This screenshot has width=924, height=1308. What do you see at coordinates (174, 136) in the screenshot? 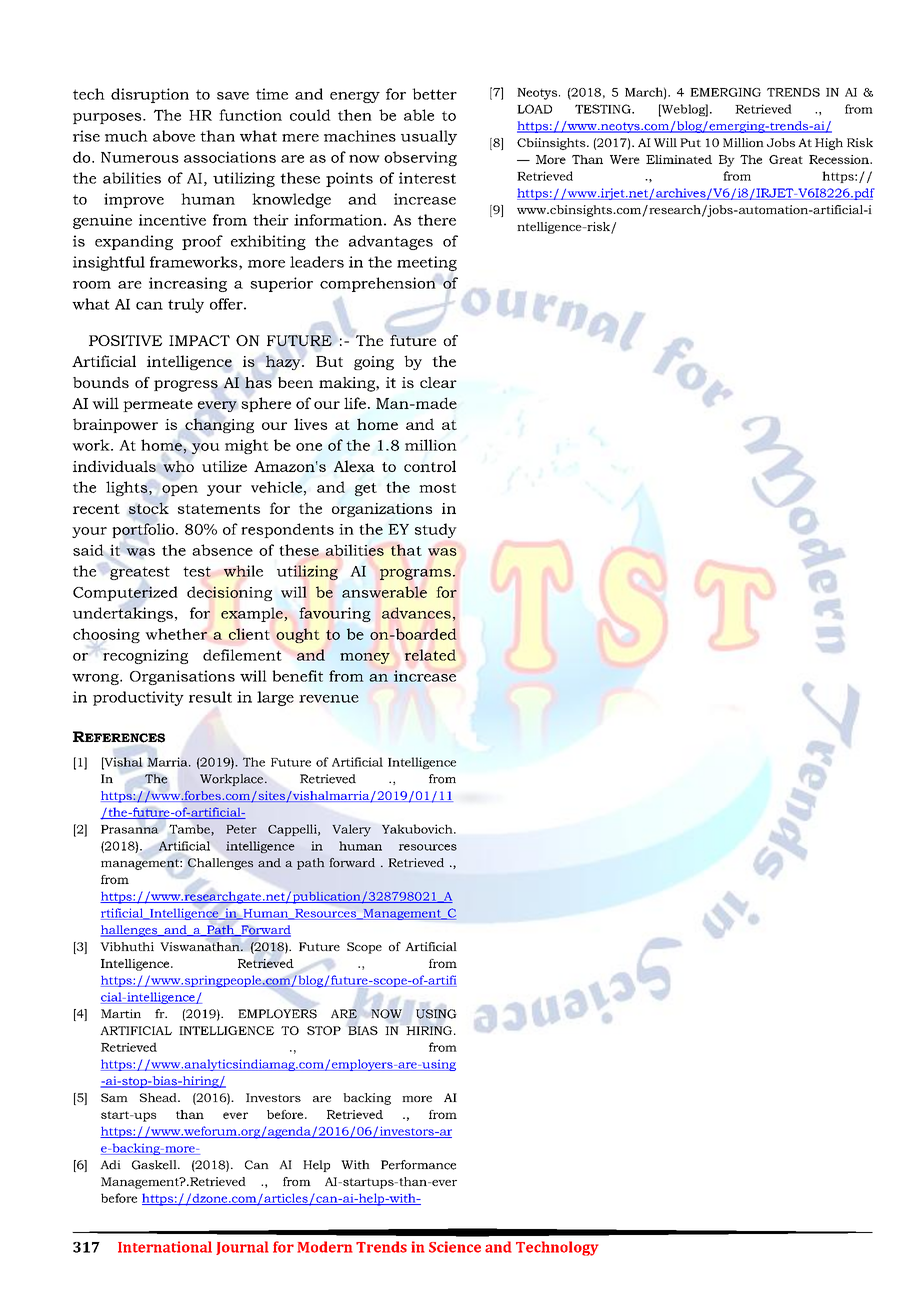
I see `above` at bounding box center [174, 136].
